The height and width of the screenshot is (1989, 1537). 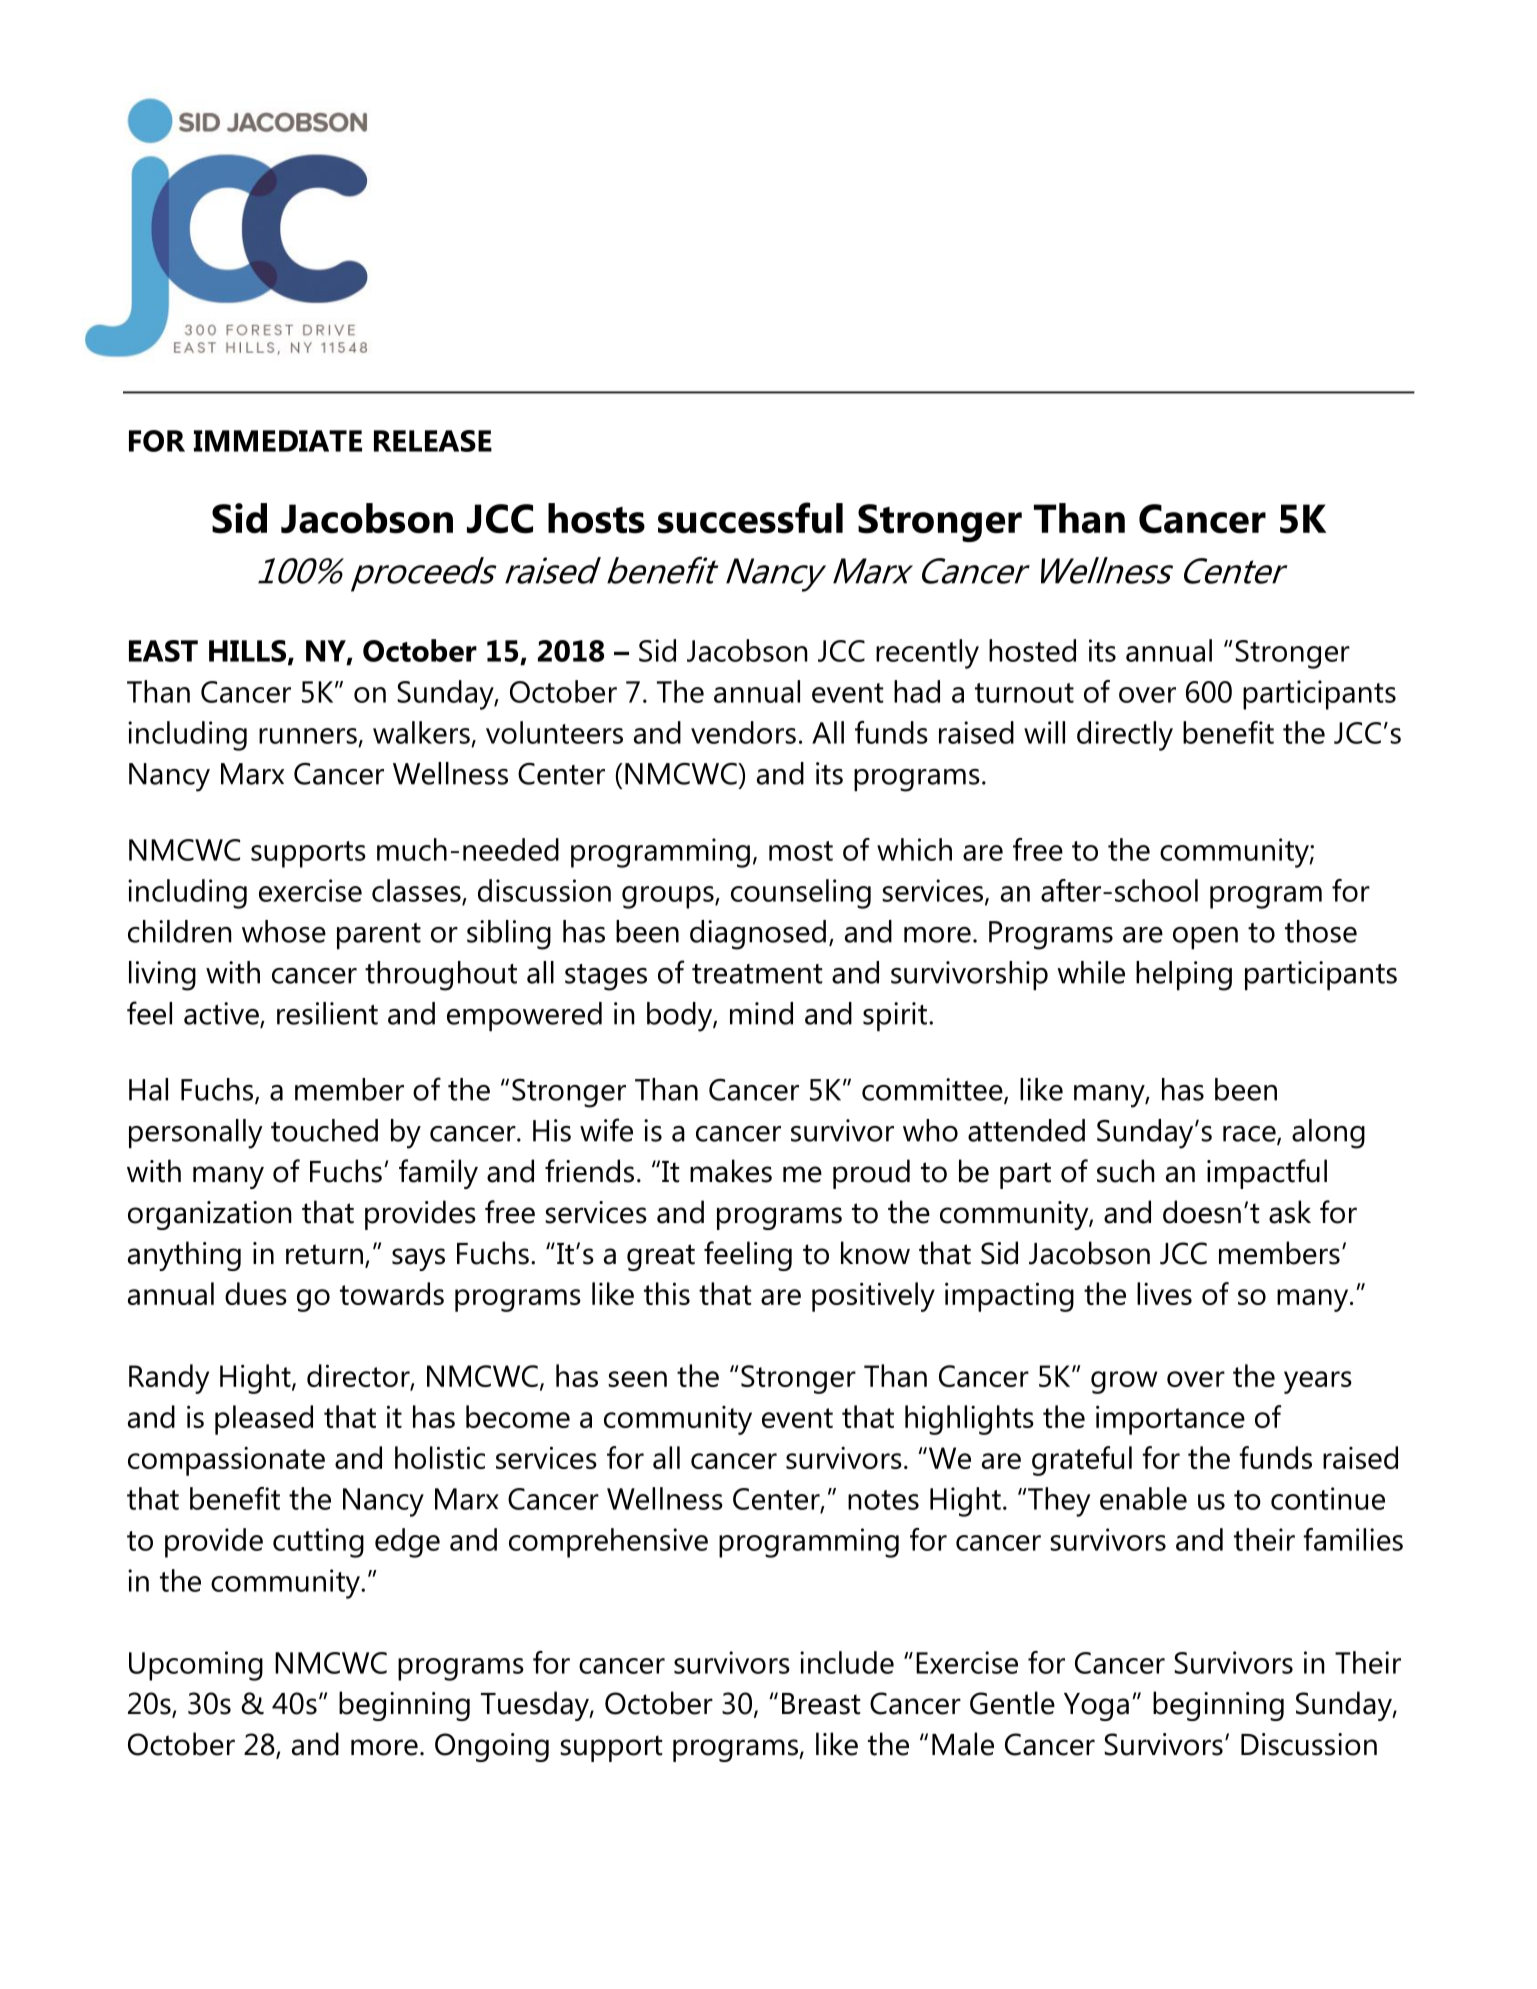 I want to click on return, so click(x=324, y=1254).
